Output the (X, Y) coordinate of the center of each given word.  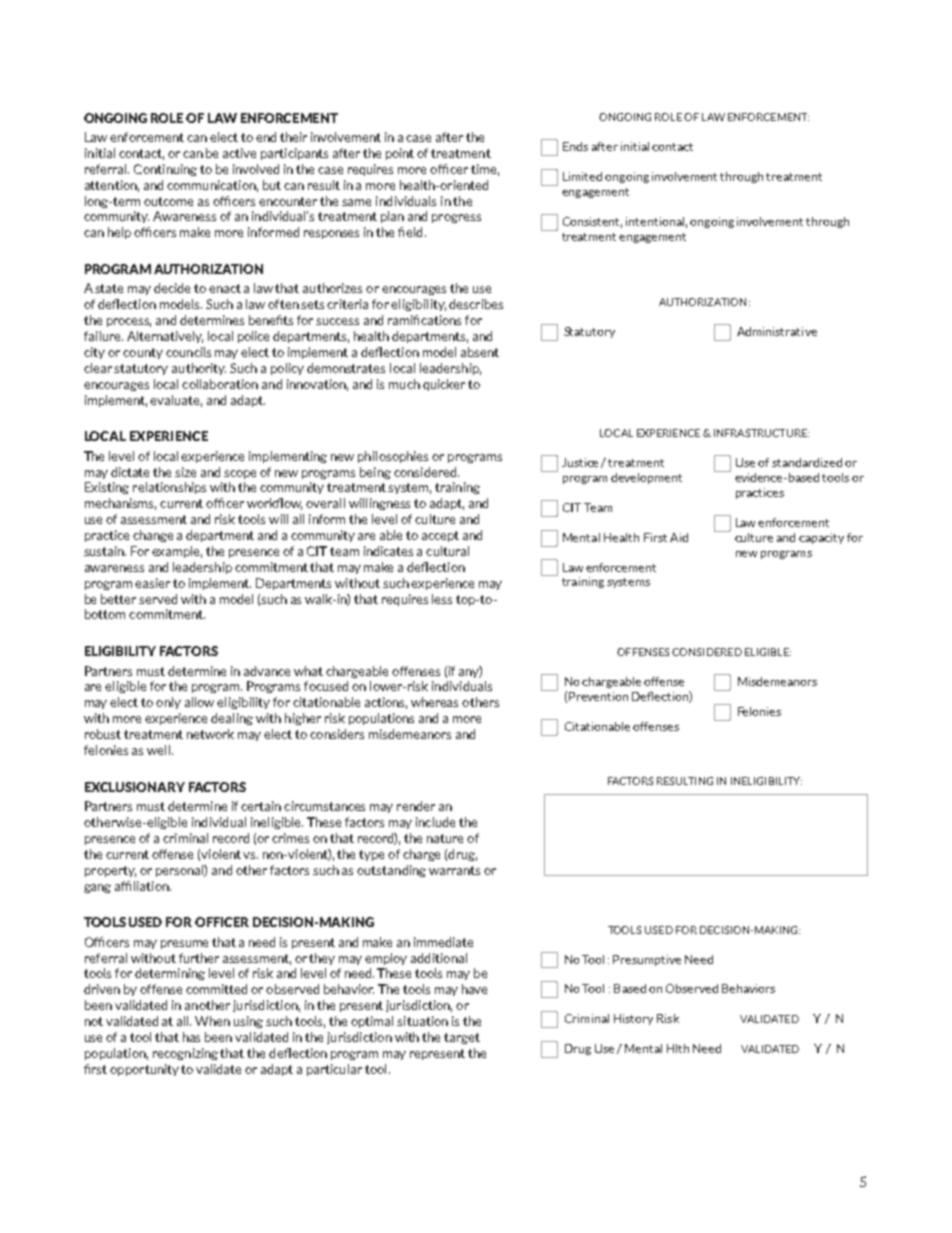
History (633, 1019)
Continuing (165, 170)
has (191, 1037)
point (400, 154)
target (462, 1038)
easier (152, 583)
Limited (582, 176)
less (442, 599)
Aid (679, 537)
